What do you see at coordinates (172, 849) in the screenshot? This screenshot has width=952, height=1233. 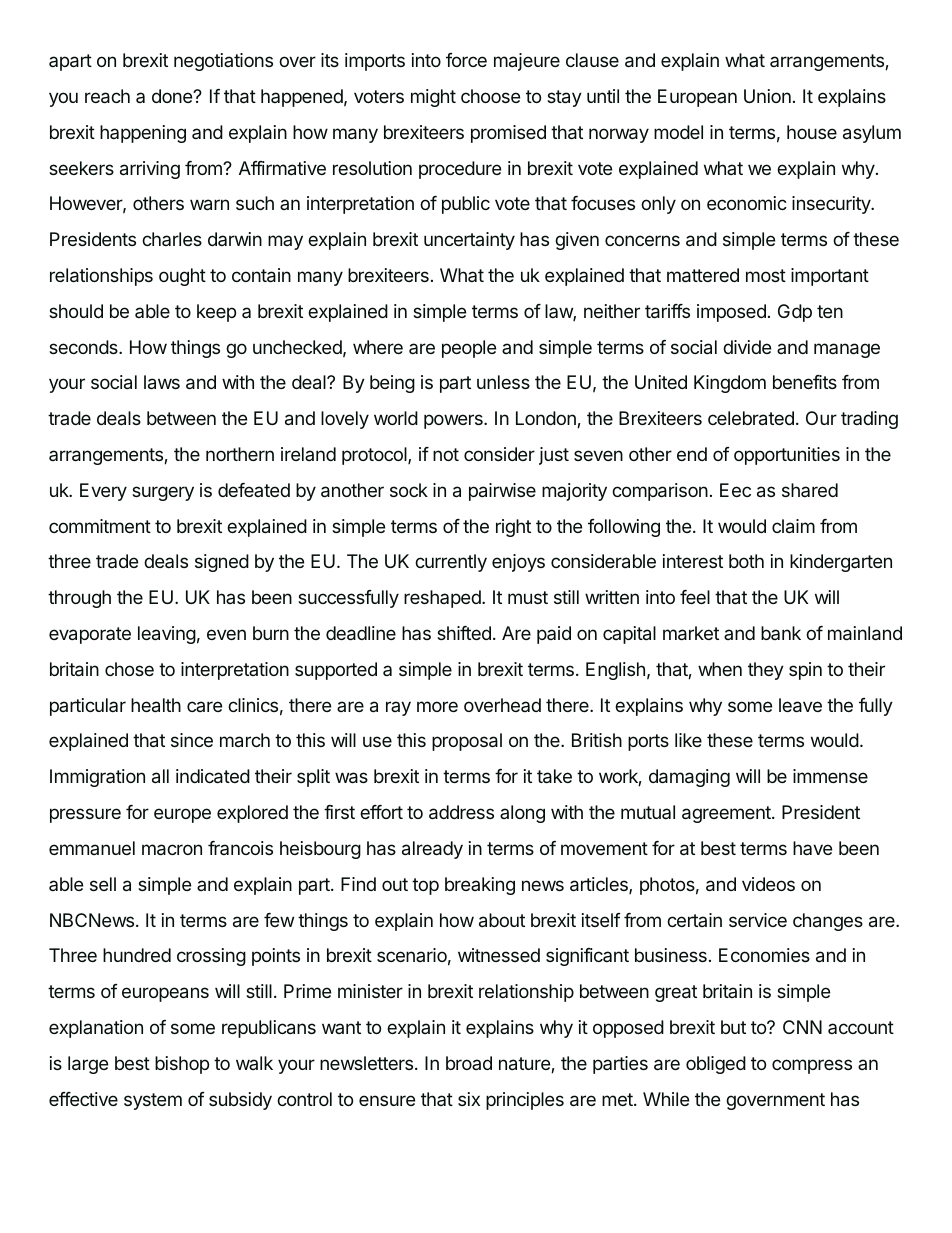 I see `macron` at bounding box center [172, 849].
